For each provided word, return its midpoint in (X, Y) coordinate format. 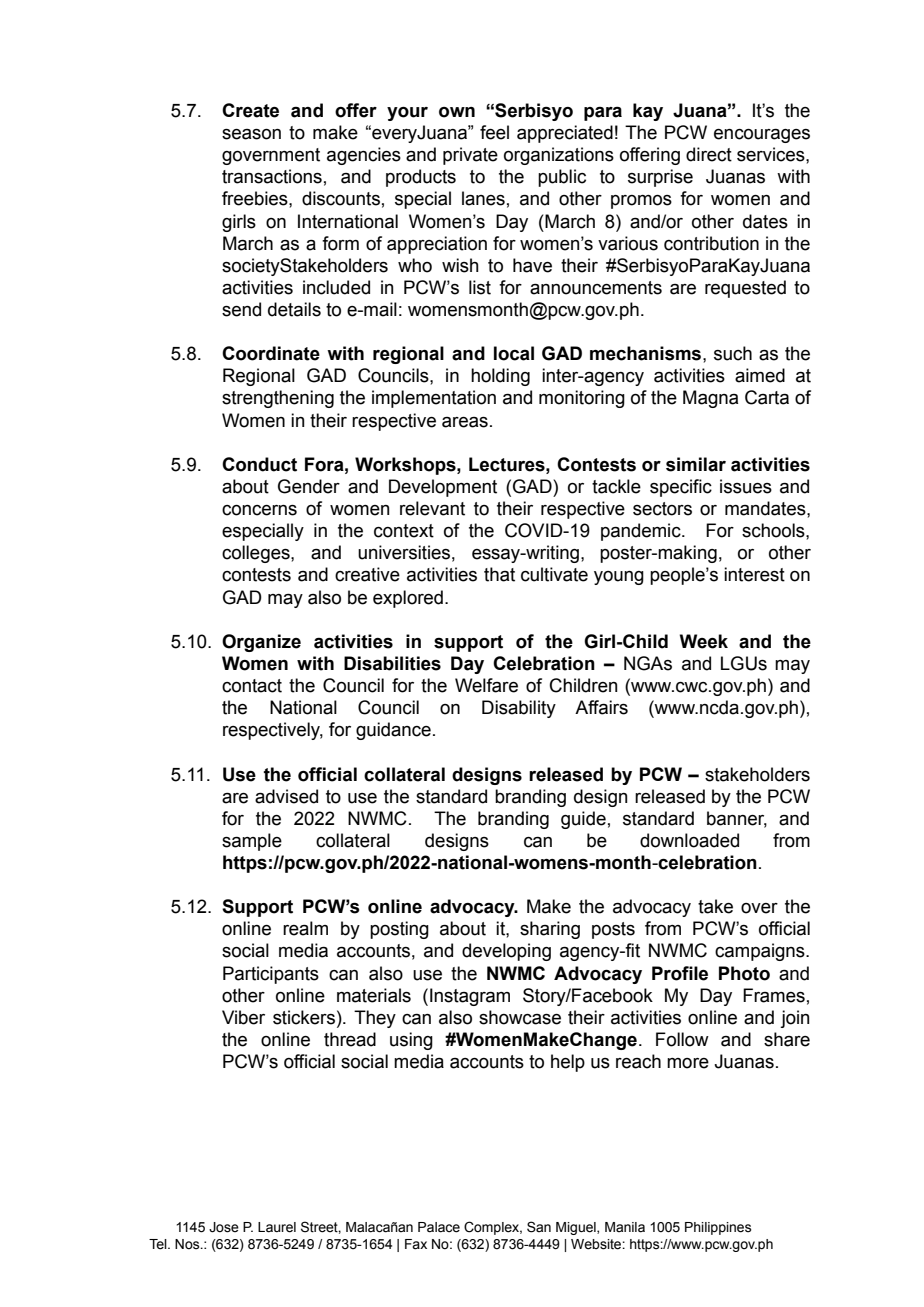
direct (709, 154)
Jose (224, 1227)
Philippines (718, 1228)
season (251, 134)
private (470, 156)
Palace (439, 1227)
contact (252, 686)
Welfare (486, 685)
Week (704, 641)
